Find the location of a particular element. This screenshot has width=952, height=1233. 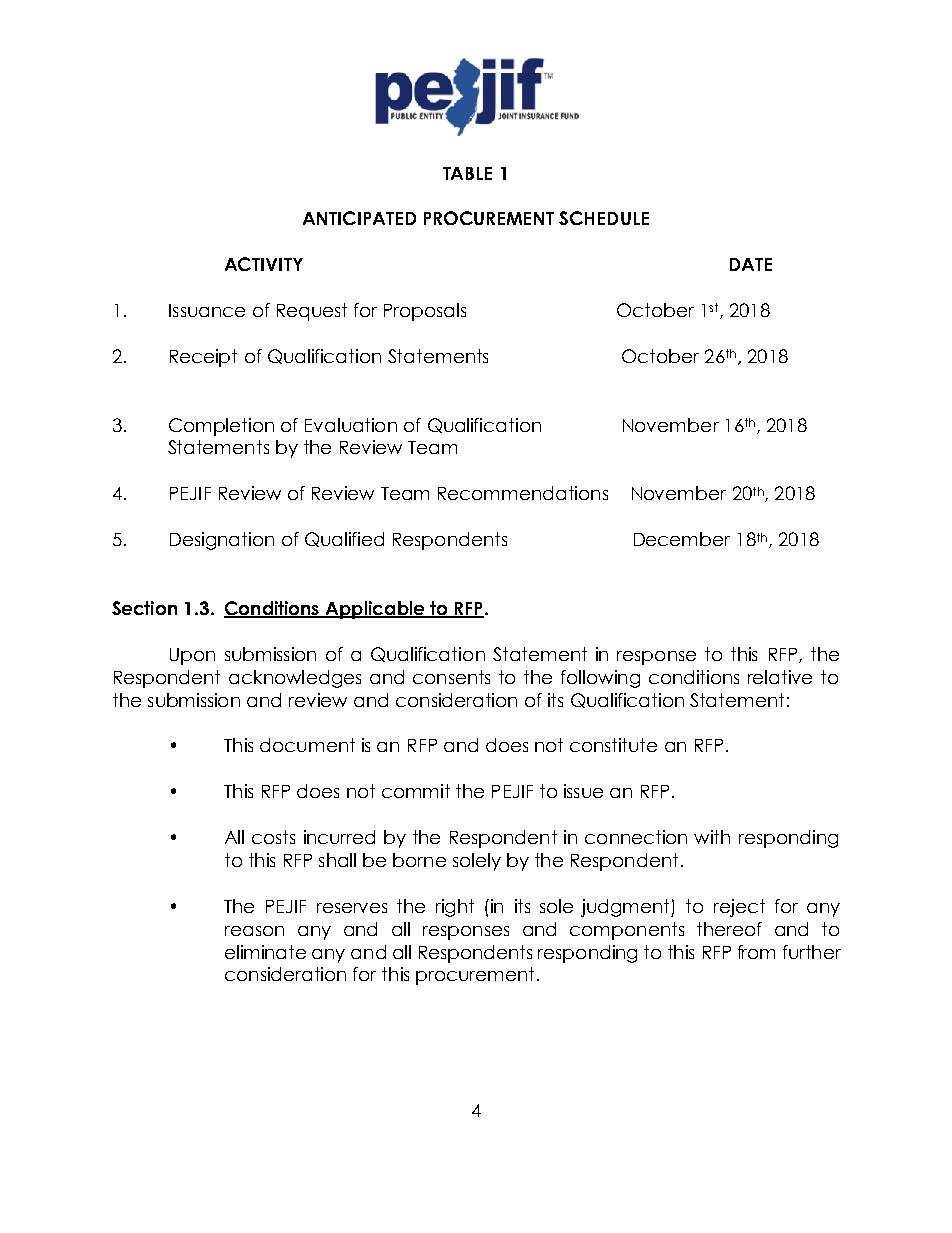

Receipt is located at coordinates (203, 358).
